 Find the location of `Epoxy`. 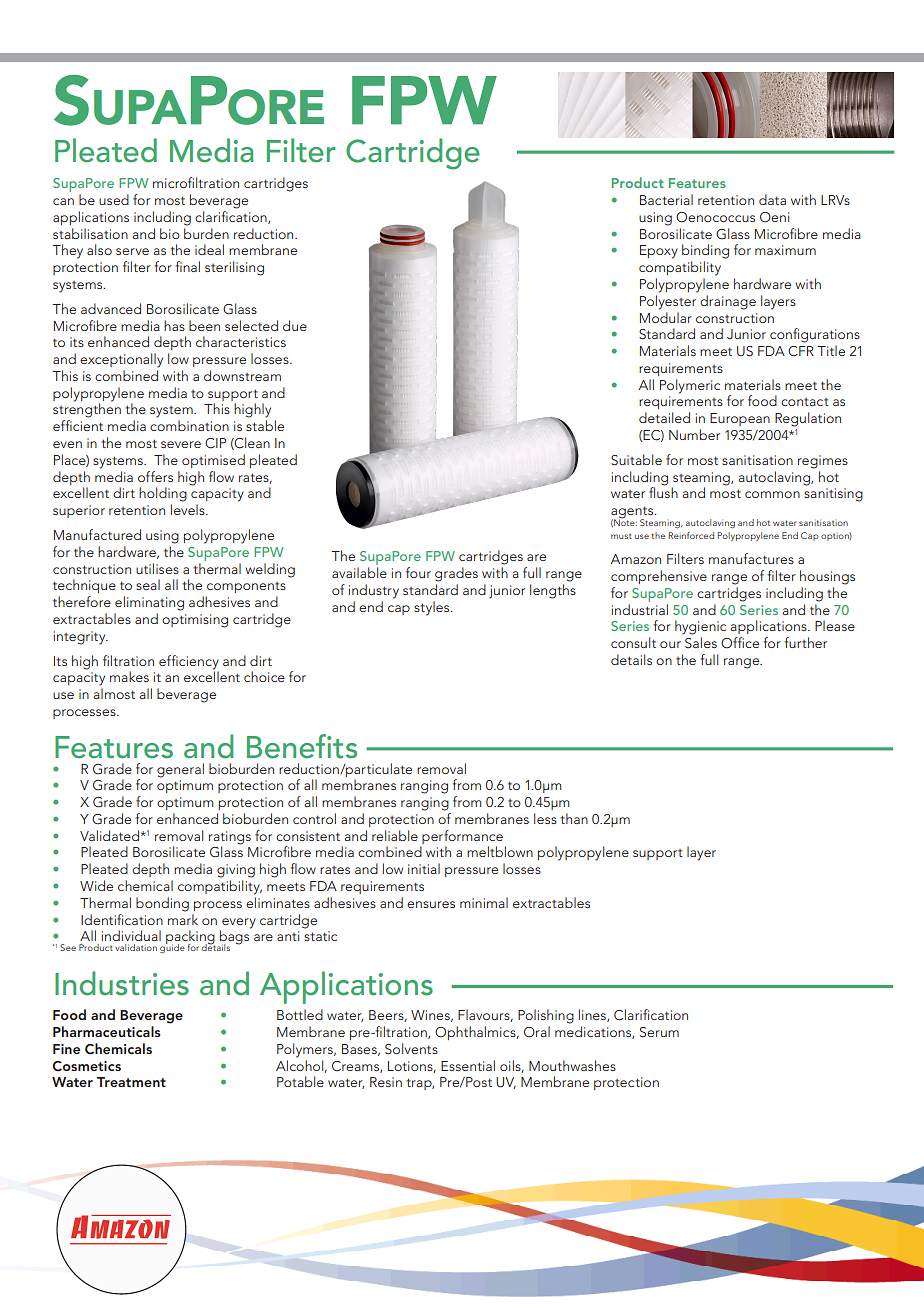

Epoxy is located at coordinates (659, 252).
